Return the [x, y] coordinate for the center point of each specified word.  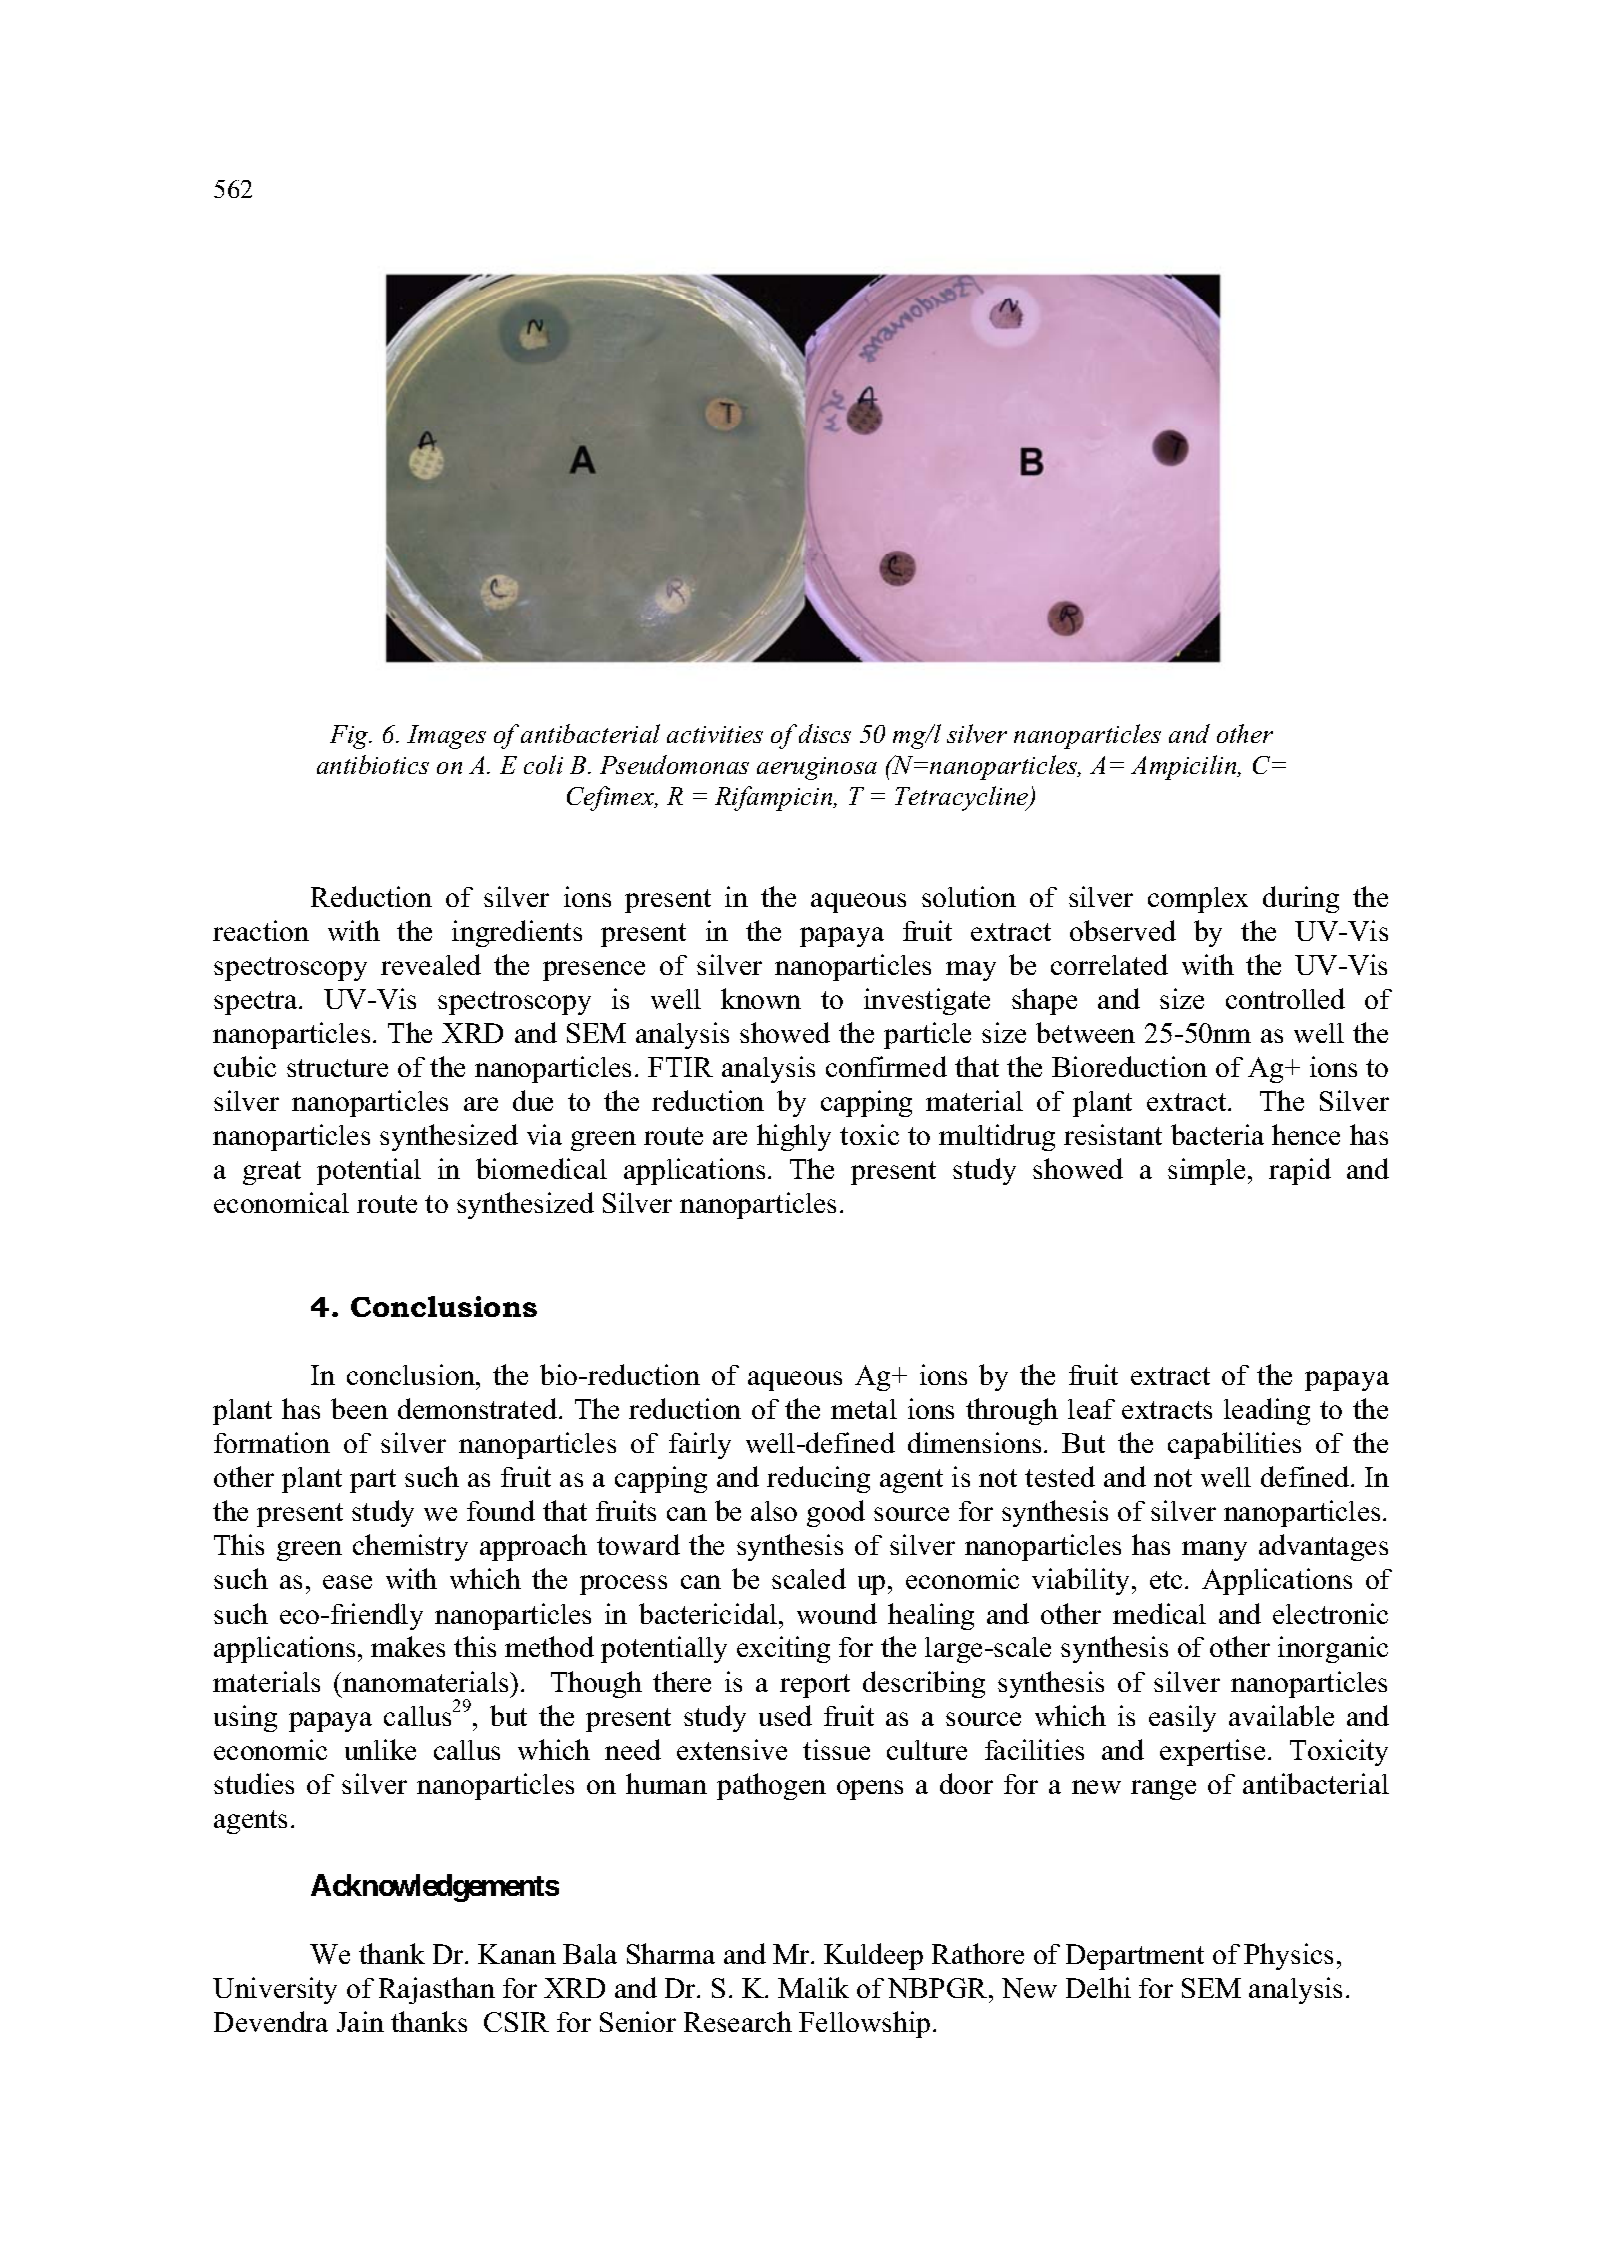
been [359, 1408]
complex [1198, 900]
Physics [1288, 1956]
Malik [813, 1987]
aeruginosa [817, 768]
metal [864, 1409]
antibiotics [373, 764]
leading [1267, 1411]
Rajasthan [437, 1990]
